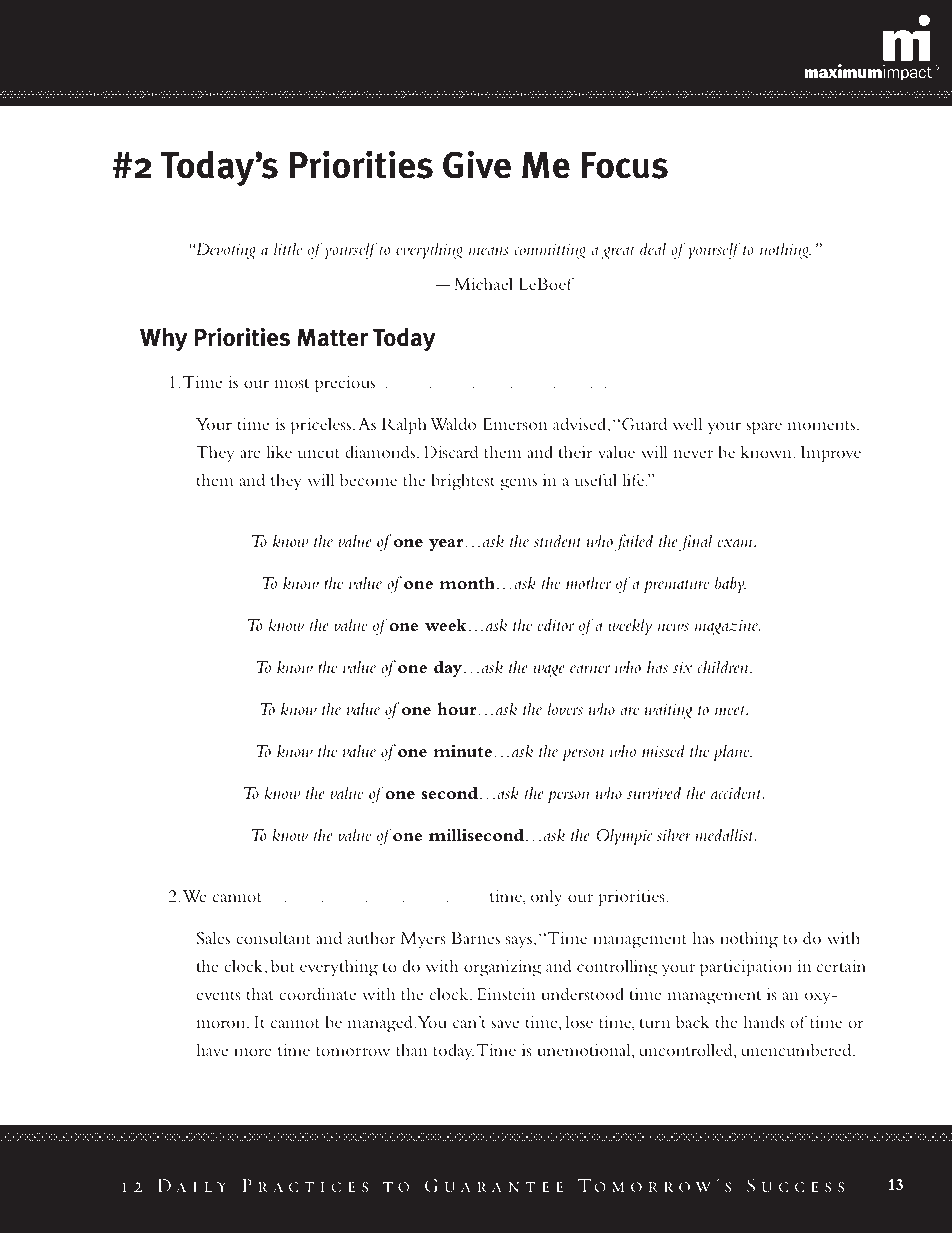 The width and height of the document is (952, 1233). I want to click on Give, so click(477, 164).
